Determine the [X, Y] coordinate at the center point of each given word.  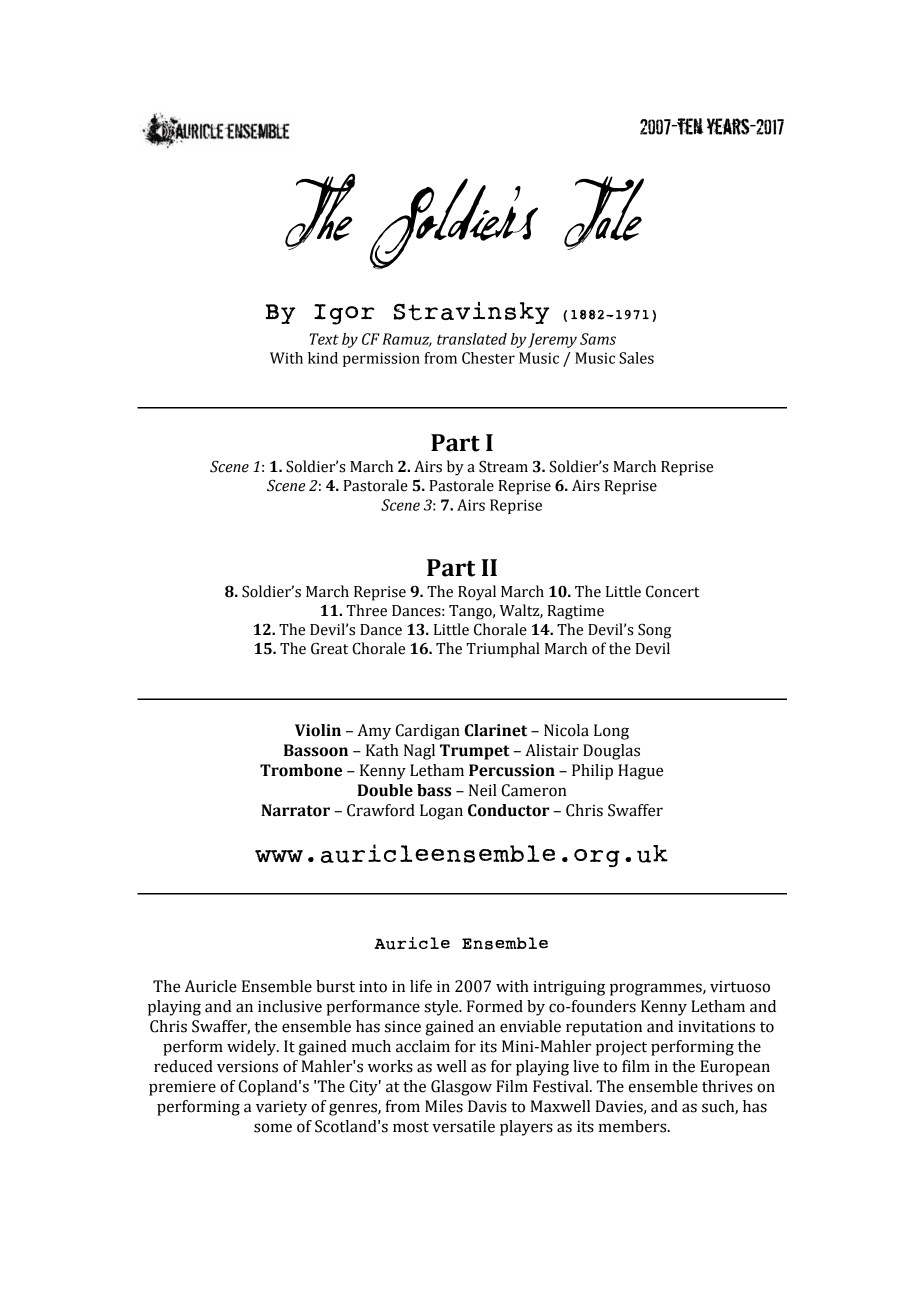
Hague [640, 772]
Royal [477, 593]
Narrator [295, 810]
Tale [604, 213]
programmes [657, 989]
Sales [636, 358]
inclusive [290, 1006]
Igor [344, 314]
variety [281, 1108]
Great [329, 648]
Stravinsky [472, 313]
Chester [488, 358]
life [421, 986]
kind [323, 358]
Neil [483, 790]
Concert [672, 591]
